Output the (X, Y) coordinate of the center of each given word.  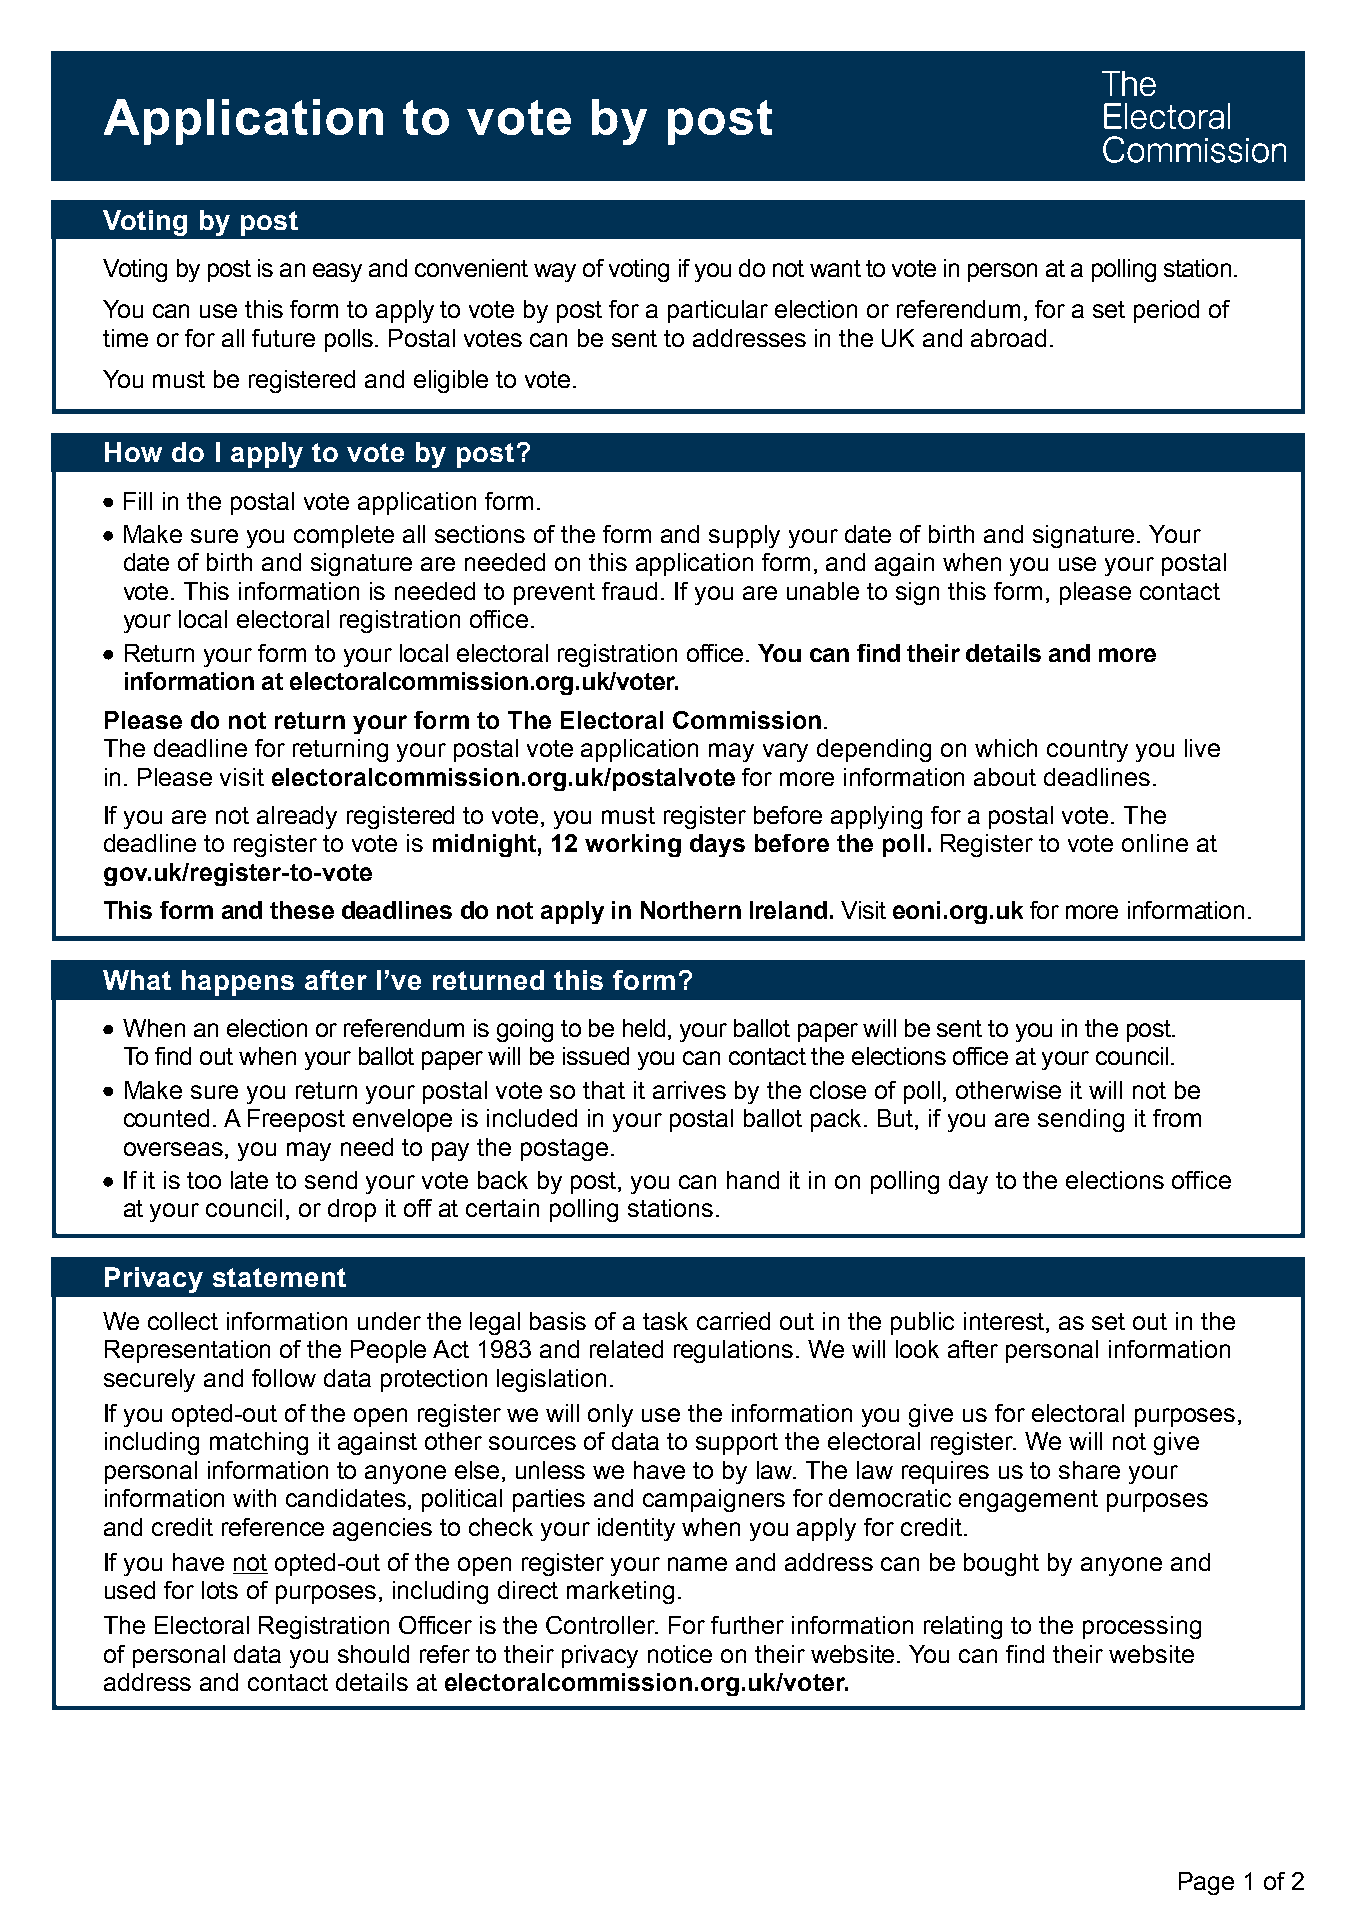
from (1177, 1118)
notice (680, 1654)
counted (166, 1118)
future (283, 338)
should (373, 1654)
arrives (689, 1090)
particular (718, 311)
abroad (1008, 338)
